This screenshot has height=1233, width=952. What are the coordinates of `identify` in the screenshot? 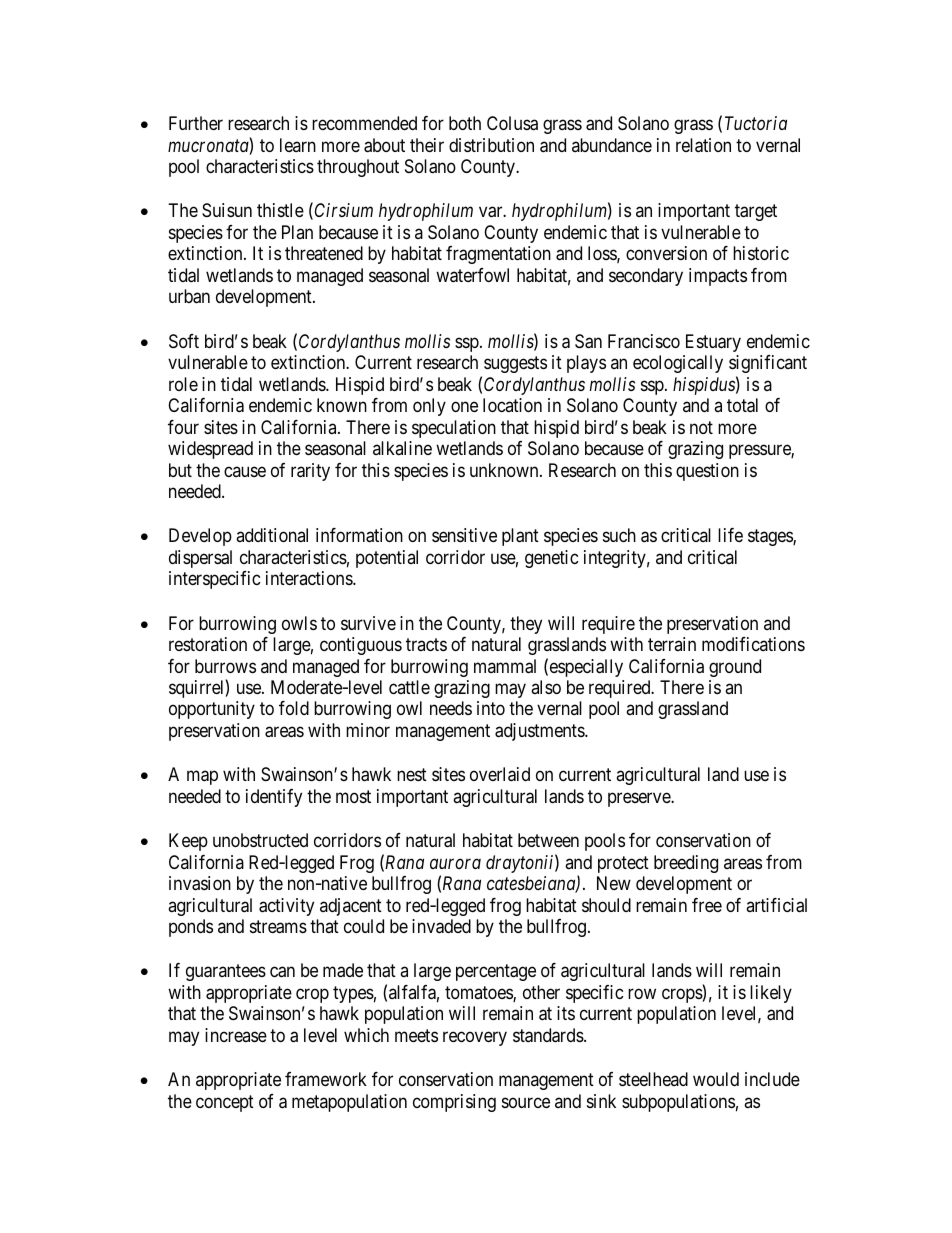 It's located at (274, 798).
